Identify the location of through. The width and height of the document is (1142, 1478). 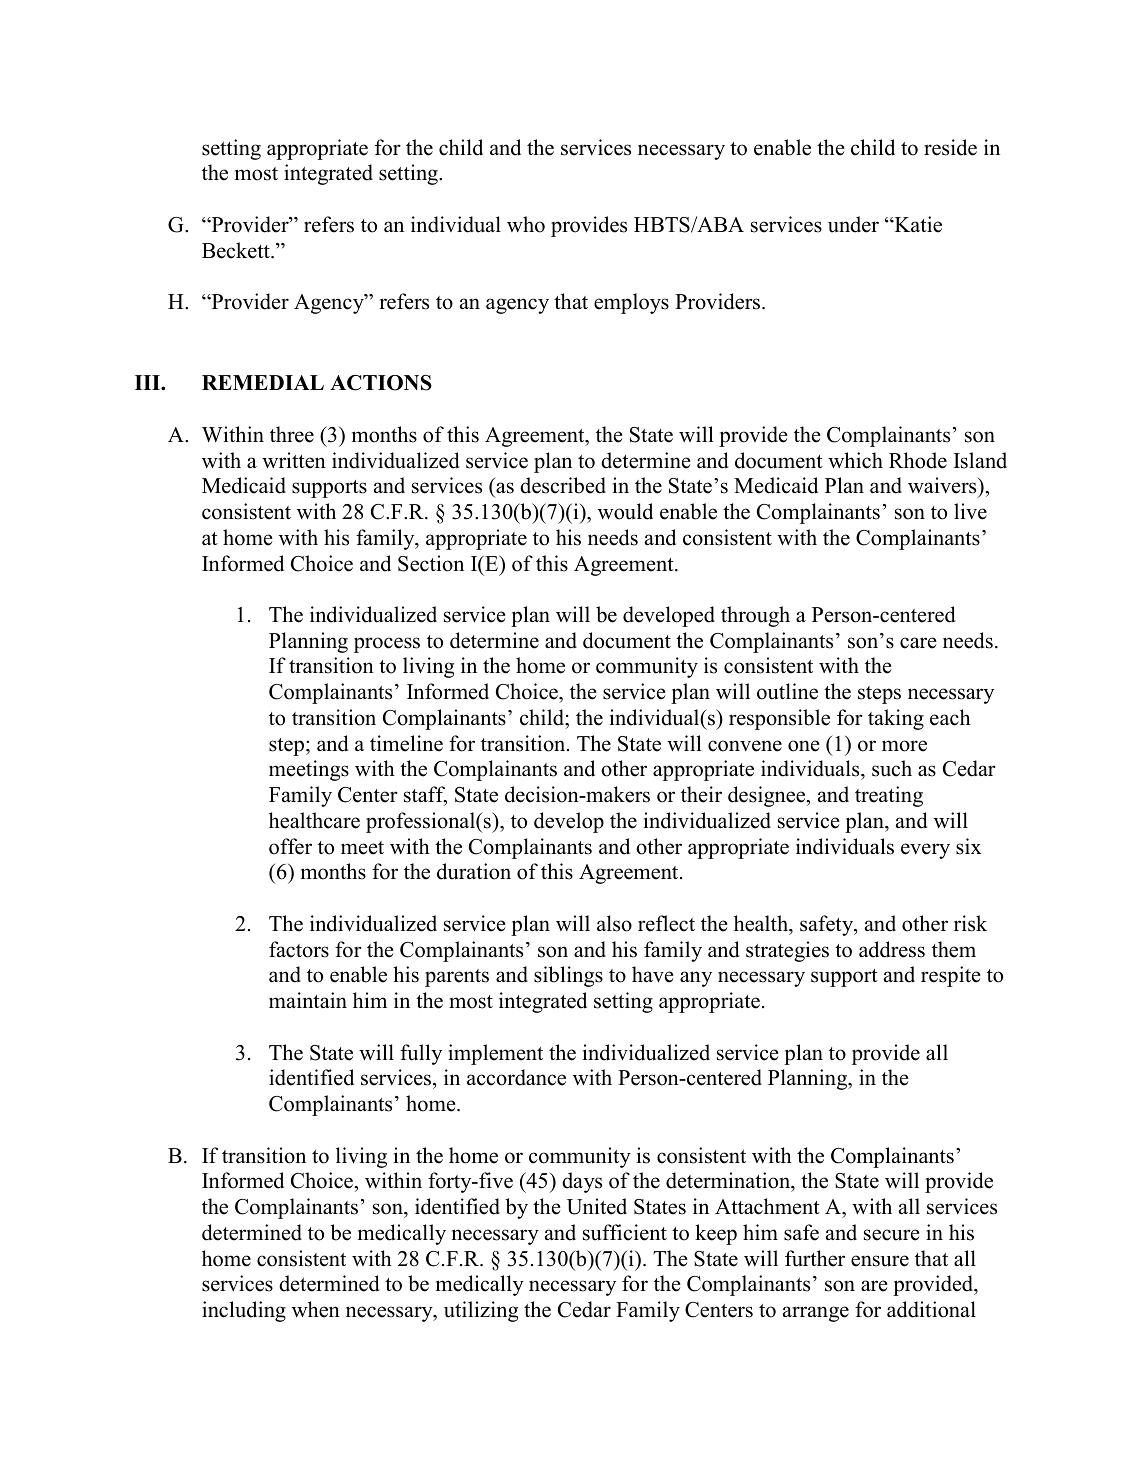
(755, 616).
